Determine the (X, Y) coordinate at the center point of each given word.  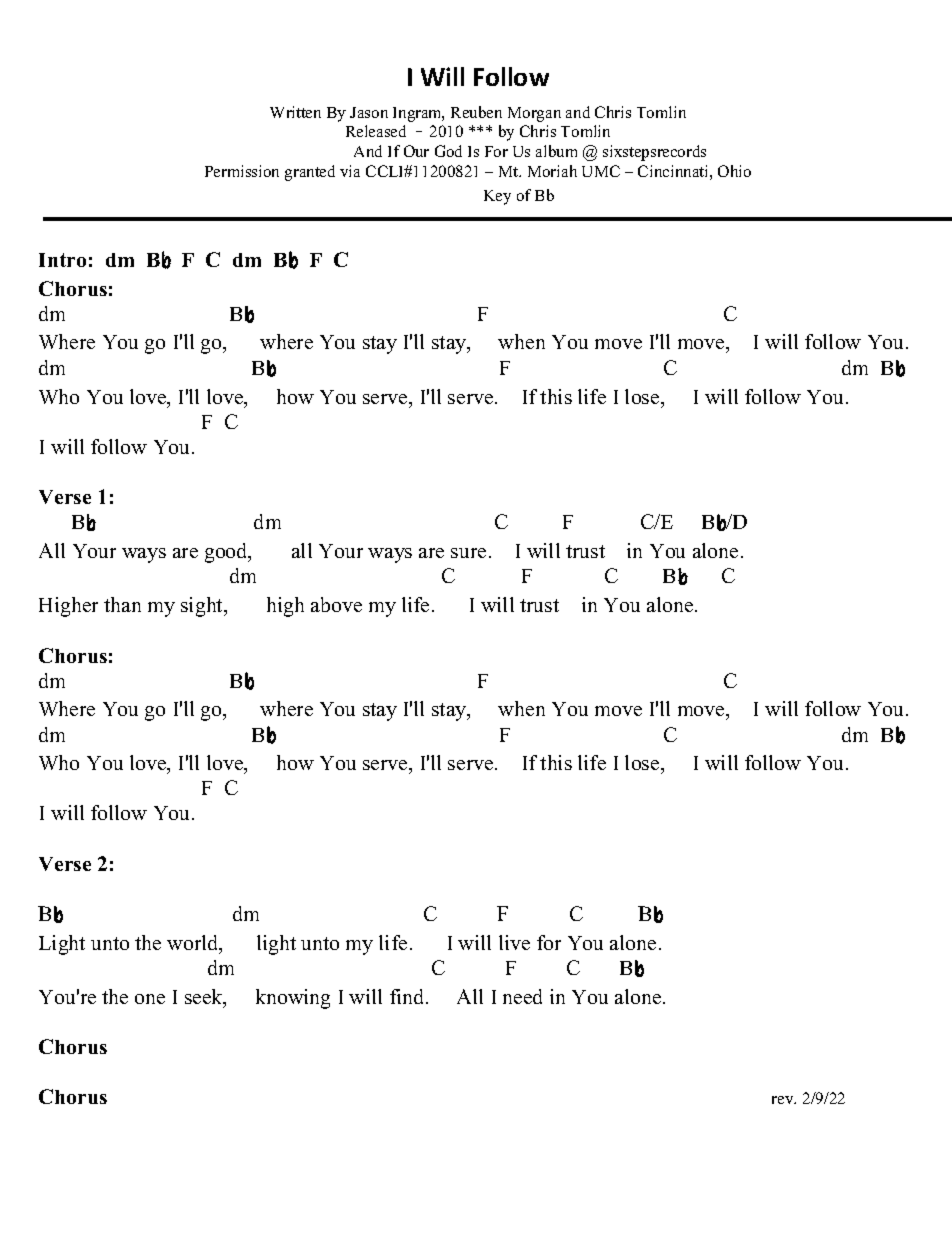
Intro (62, 260)
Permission (242, 171)
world (194, 944)
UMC (601, 171)
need (522, 996)
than (122, 604)
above (336, 604)
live (514, 942)
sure (468, 553)
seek (205, 998)
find (408, 996)
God (448, 151)
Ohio (734, 171)
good (227, 553)
